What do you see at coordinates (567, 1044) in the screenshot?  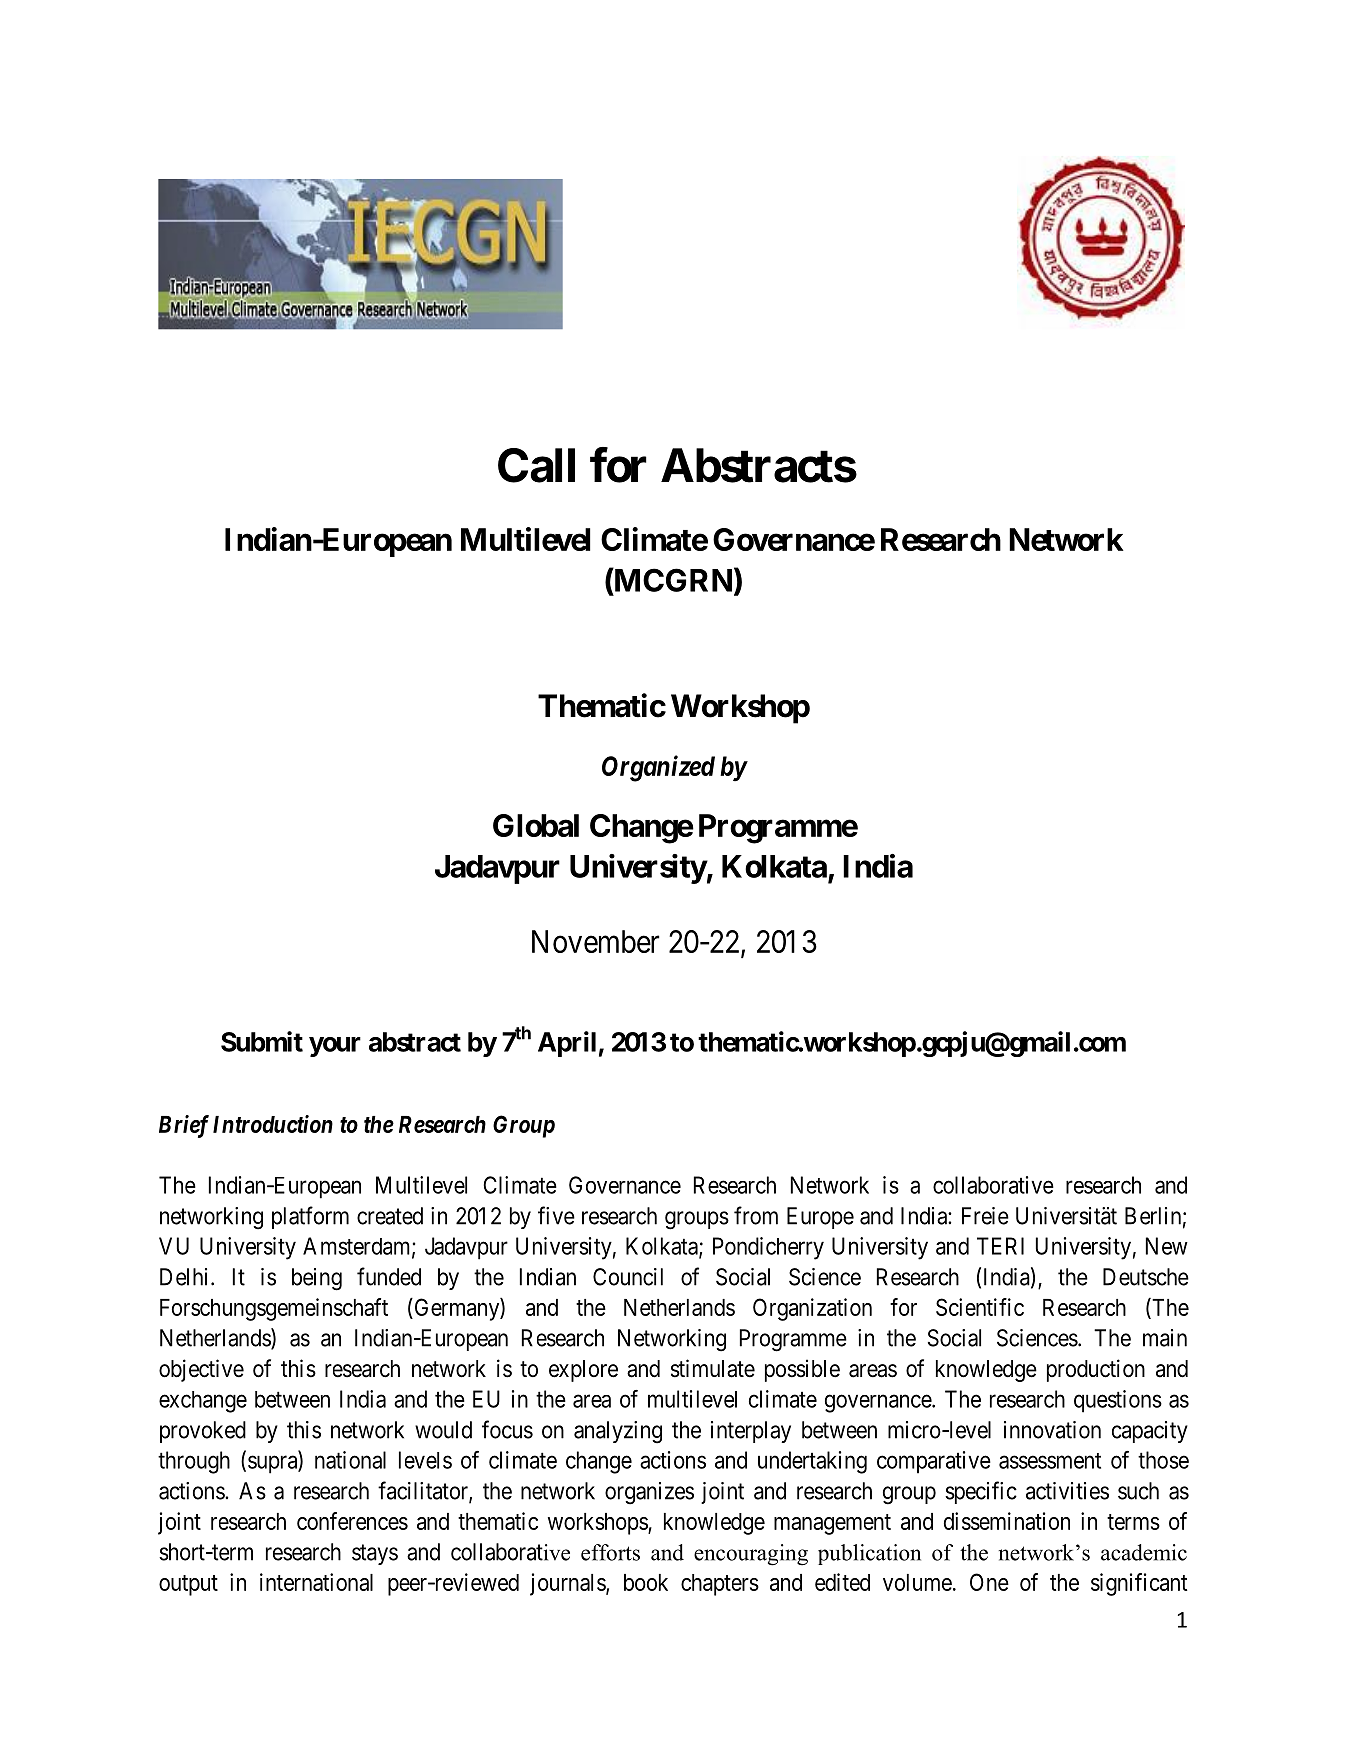 I see `April` at bounding box center [567, 1044].
